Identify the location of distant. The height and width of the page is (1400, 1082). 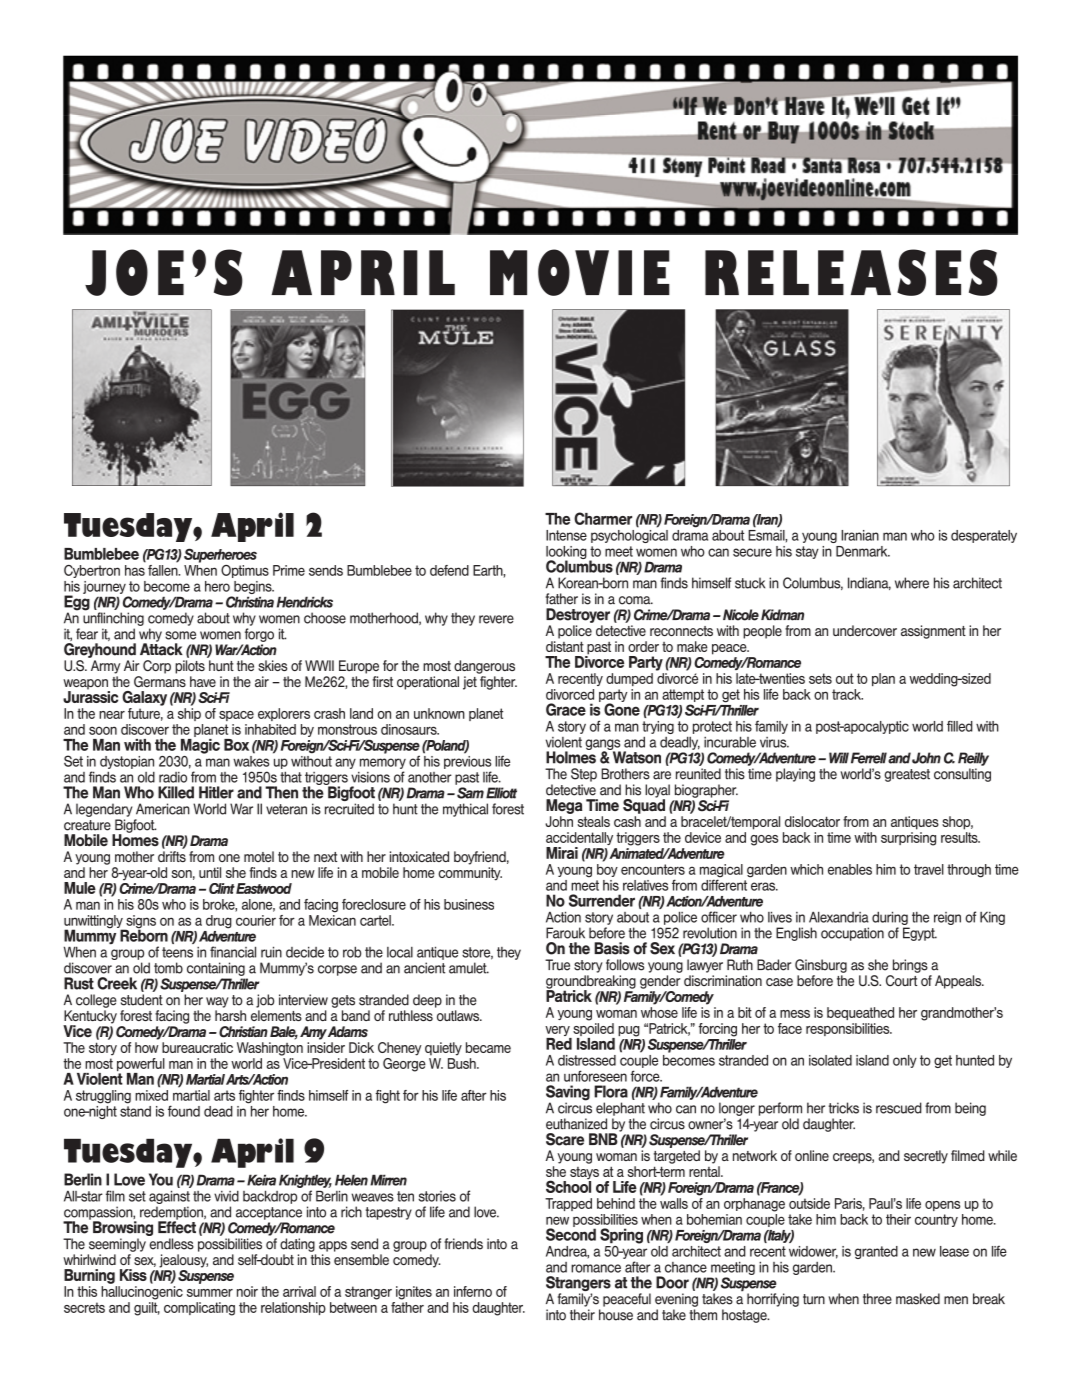
(565, 646).
